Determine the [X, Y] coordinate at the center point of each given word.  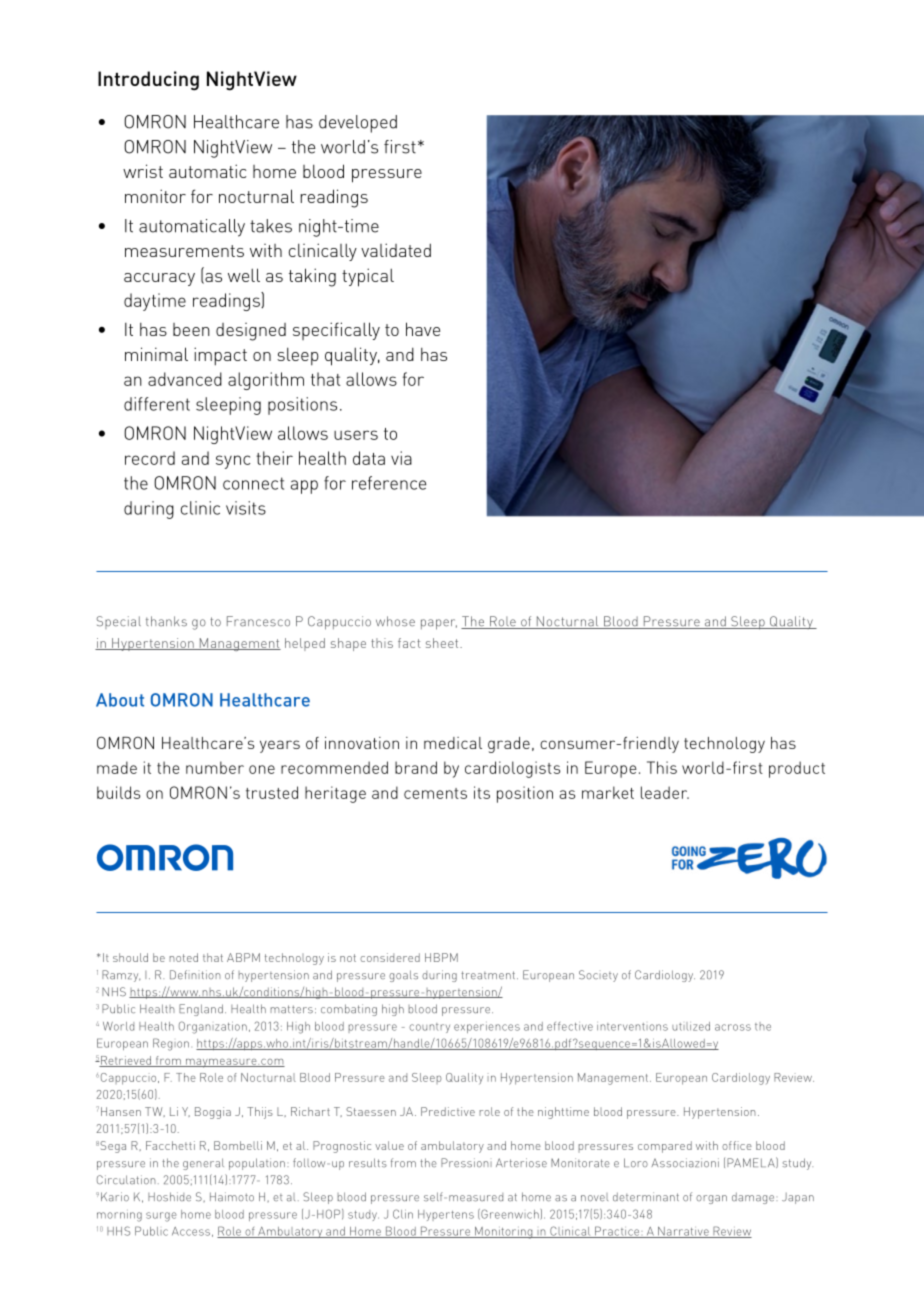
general [203, 1164]
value [389, 1145]
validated [396, 250]
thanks [166, 621]
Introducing [148, 81]
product [797, 769]
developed [358, 124]
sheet [443, 643]
